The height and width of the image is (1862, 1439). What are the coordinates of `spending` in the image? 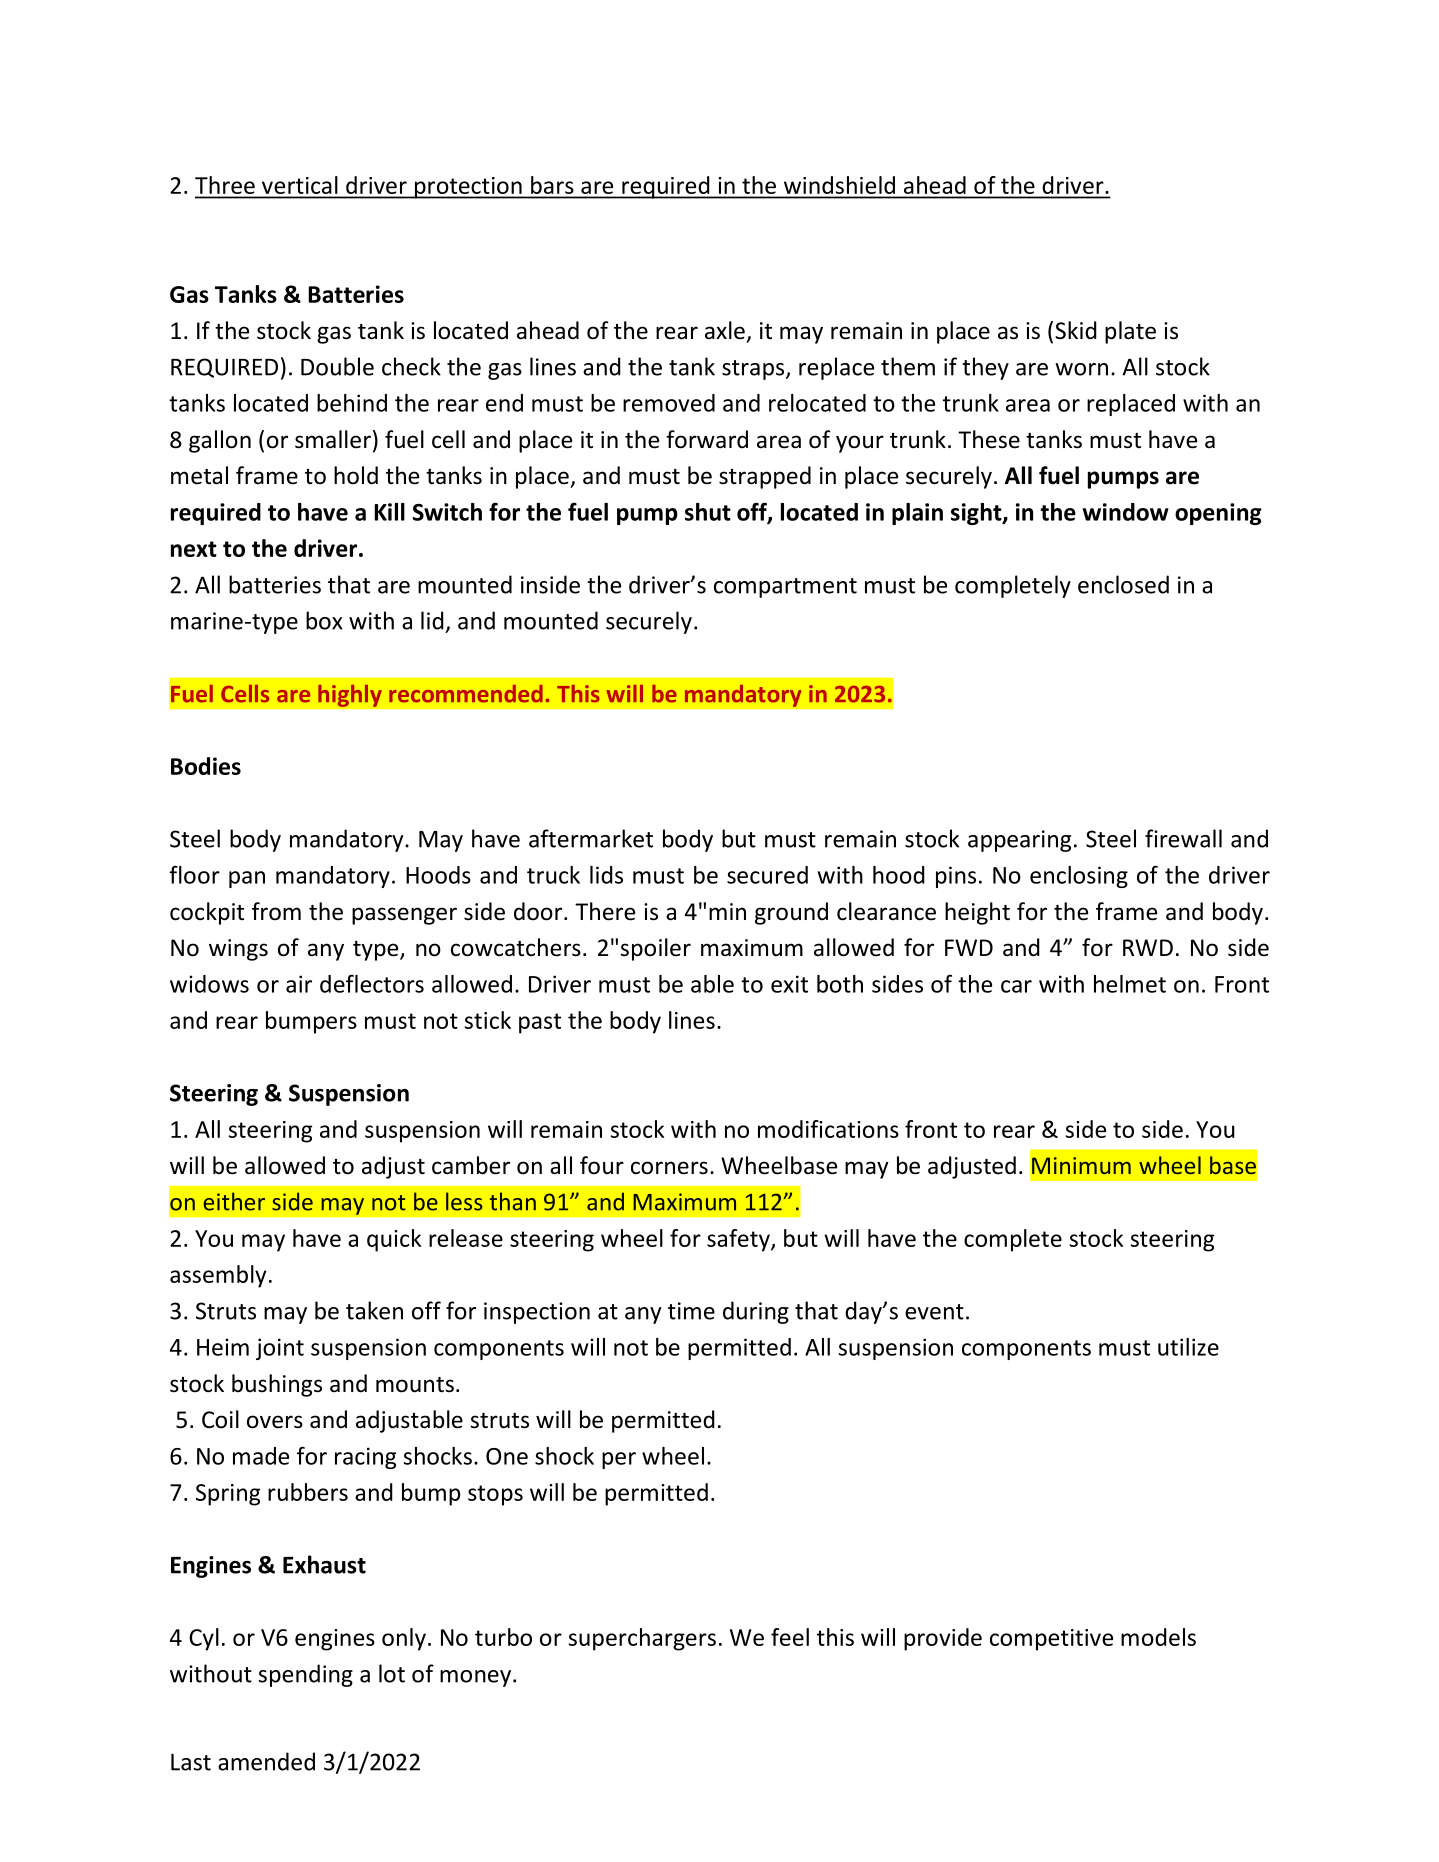 It's located at (305, 1675).
